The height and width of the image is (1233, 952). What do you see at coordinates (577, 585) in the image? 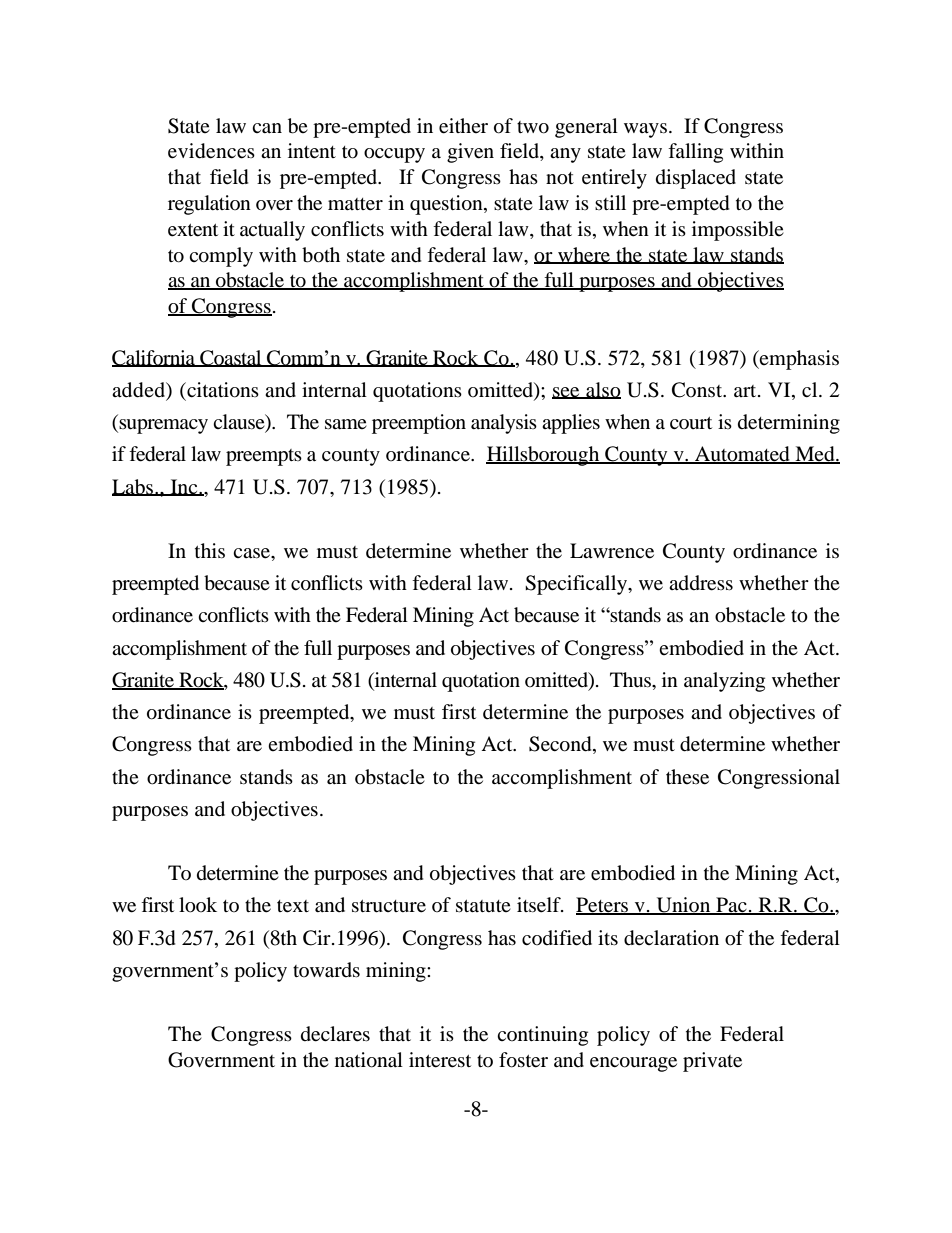
I see `Specifically` at bounding box center [577, 585].
